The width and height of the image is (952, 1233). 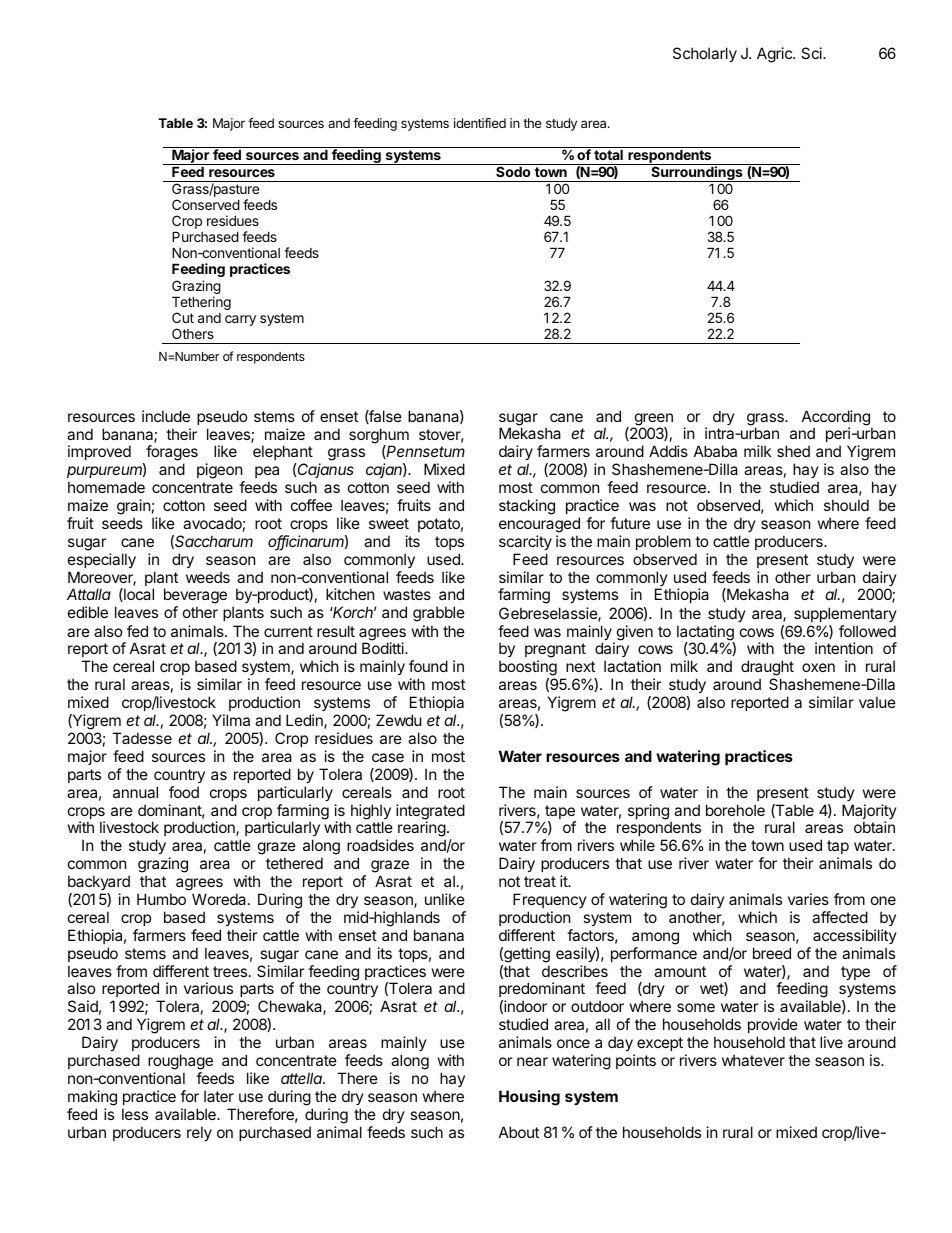 What do you see at coordinates (775, 55) in the image?
I see `Agric` at bounding box center [775, 55].
